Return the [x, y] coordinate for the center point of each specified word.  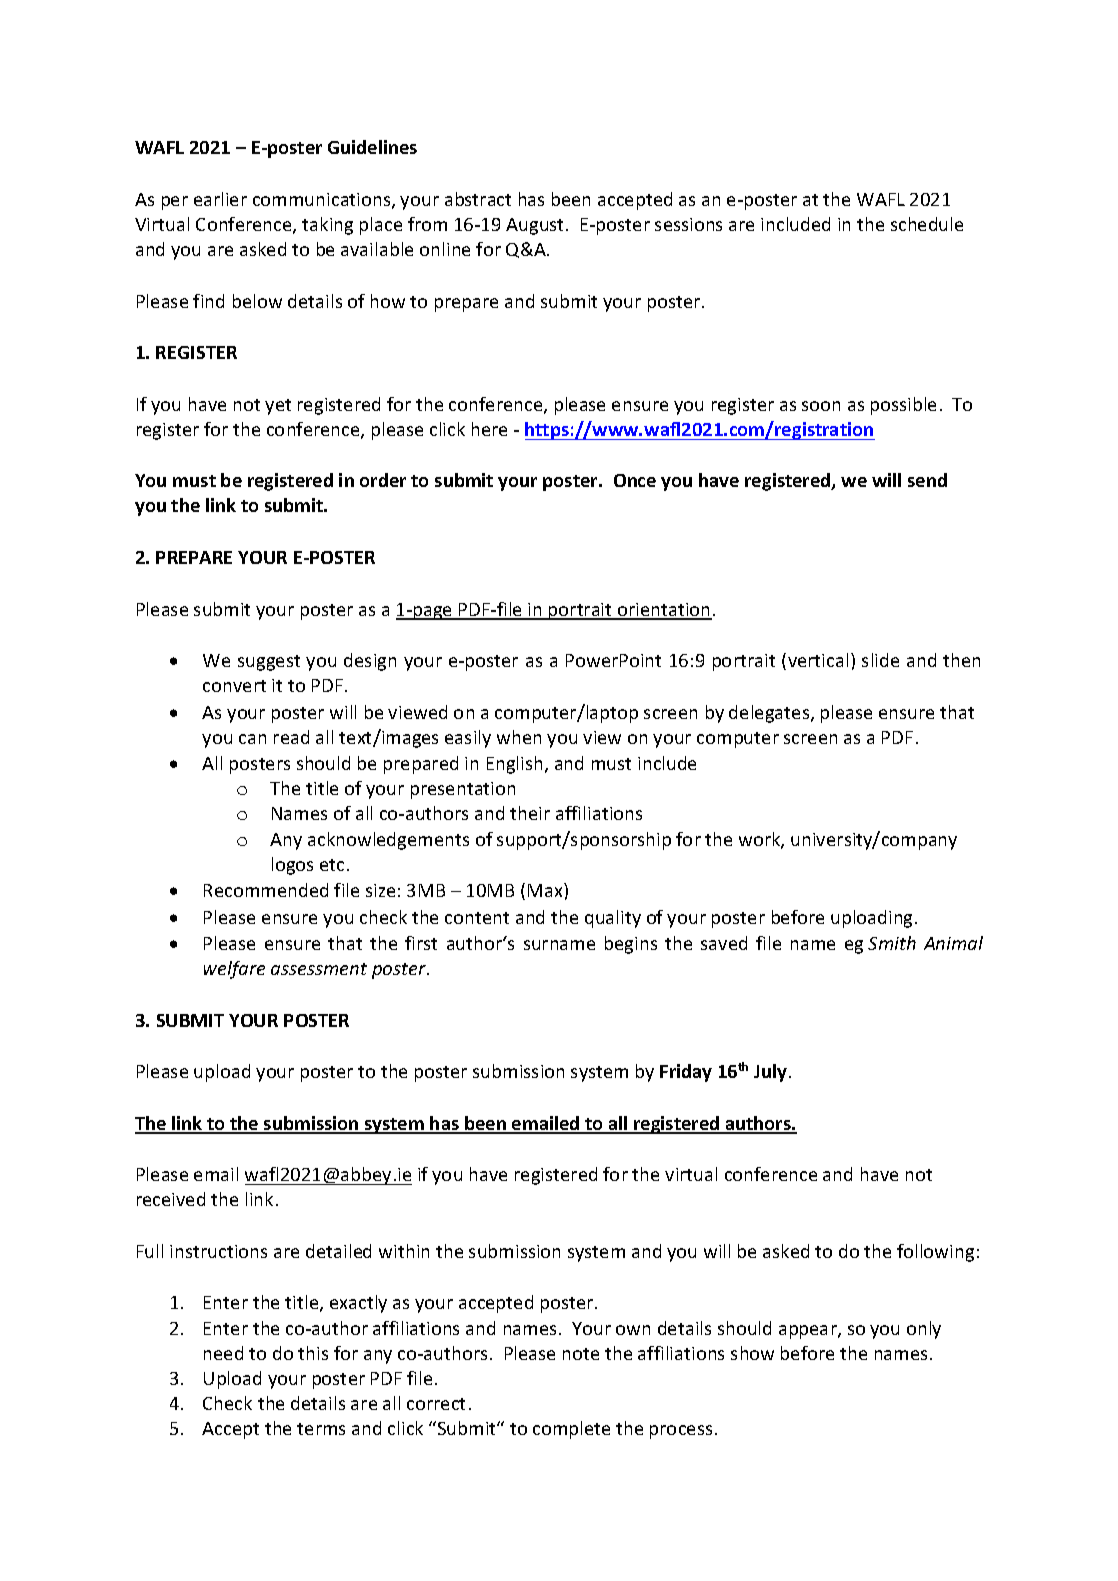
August [536, 226]
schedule [927, 224]
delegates [770, 714]
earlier [220, 199]
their [530, 813]
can [252, 739]
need [223, 1353]
